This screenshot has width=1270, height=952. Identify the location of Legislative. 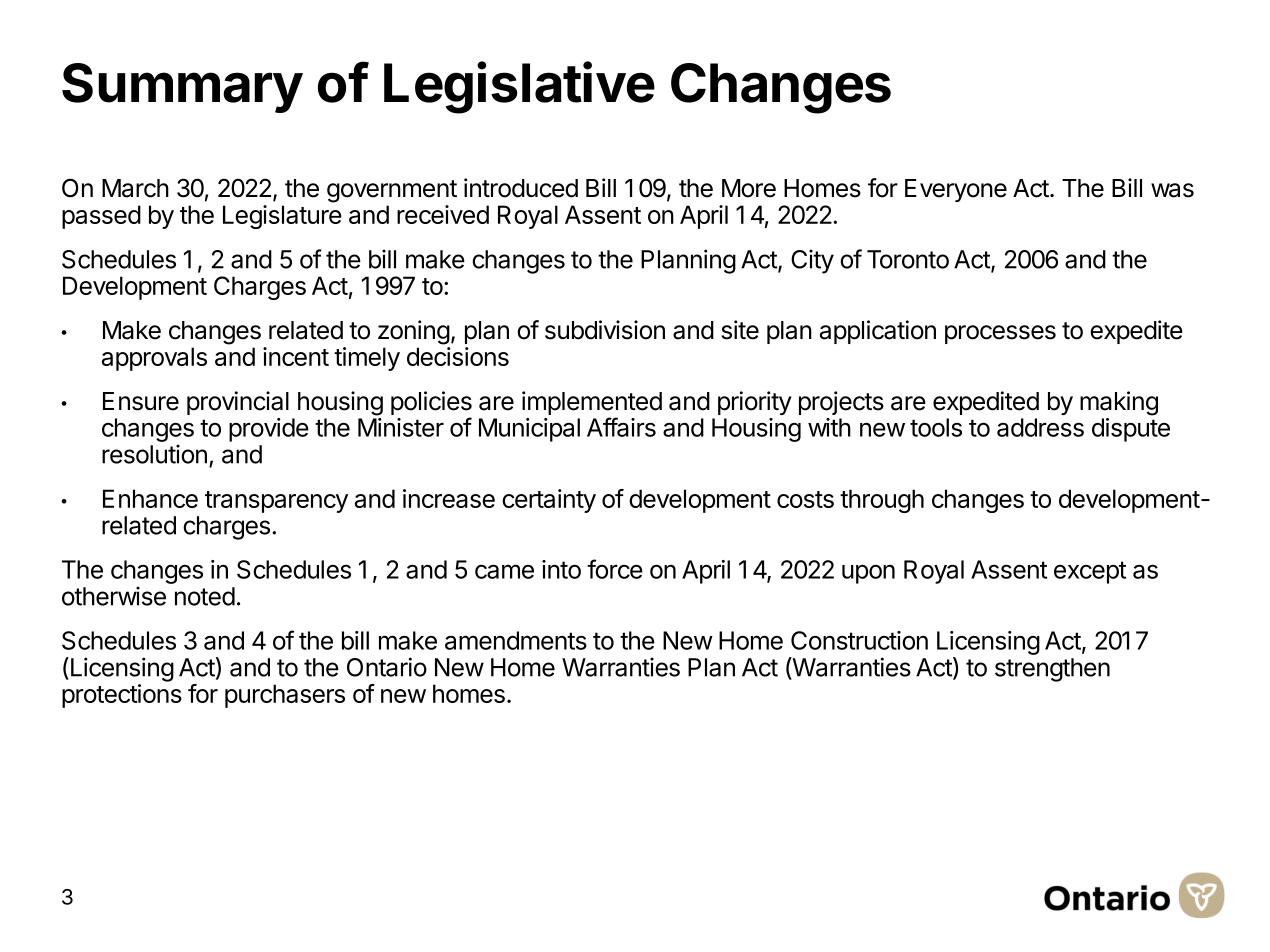
(519, 87).
